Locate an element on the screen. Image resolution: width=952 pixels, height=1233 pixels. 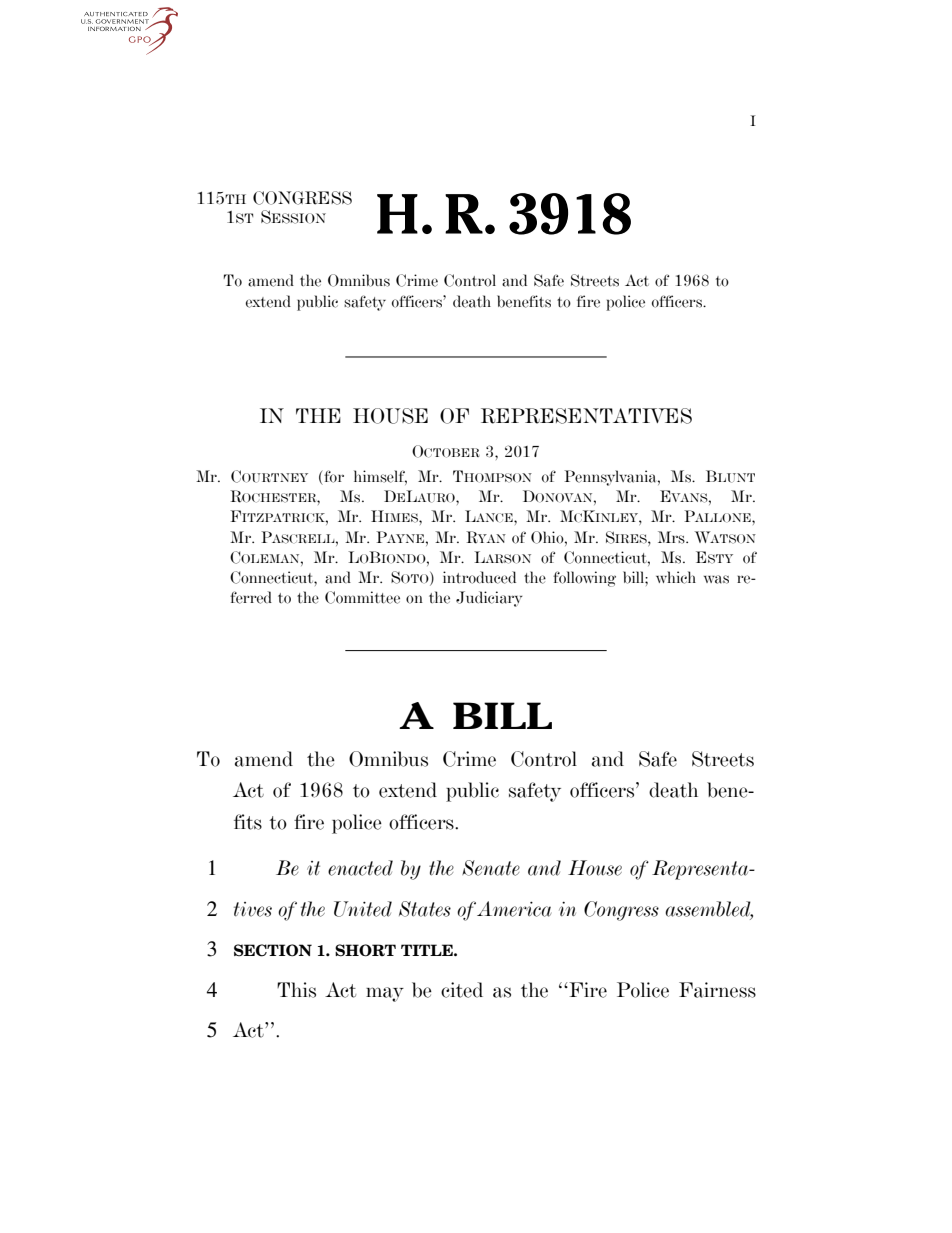
for is located at coordinates (333, 477).
